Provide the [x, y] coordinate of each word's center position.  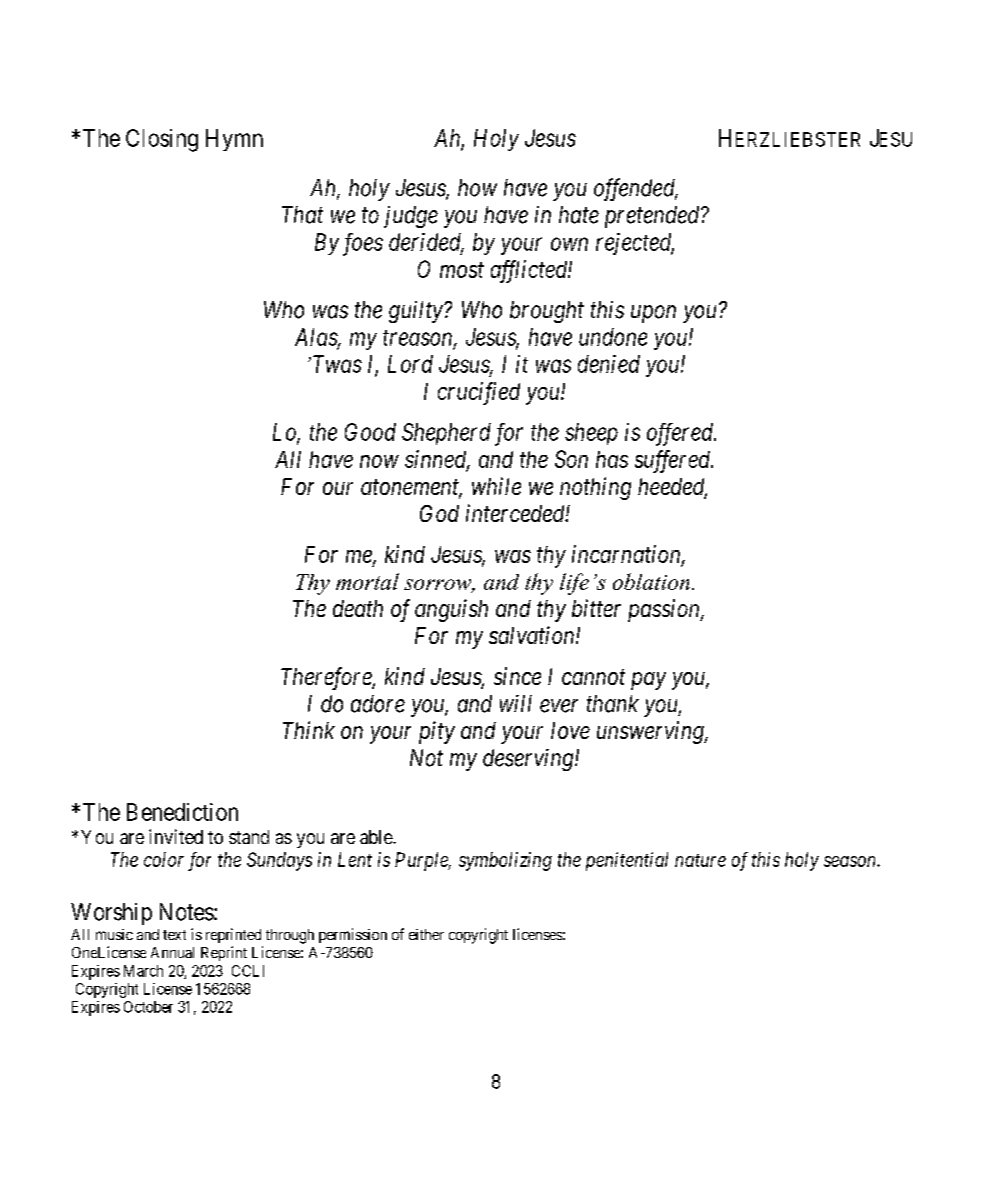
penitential [627, 861]
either [426, 934]
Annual [172, 952]
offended [636, 189]
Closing [162, 140]
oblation [651, 581]
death [358, 608]
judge [411, 217]
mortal [367, 581]
